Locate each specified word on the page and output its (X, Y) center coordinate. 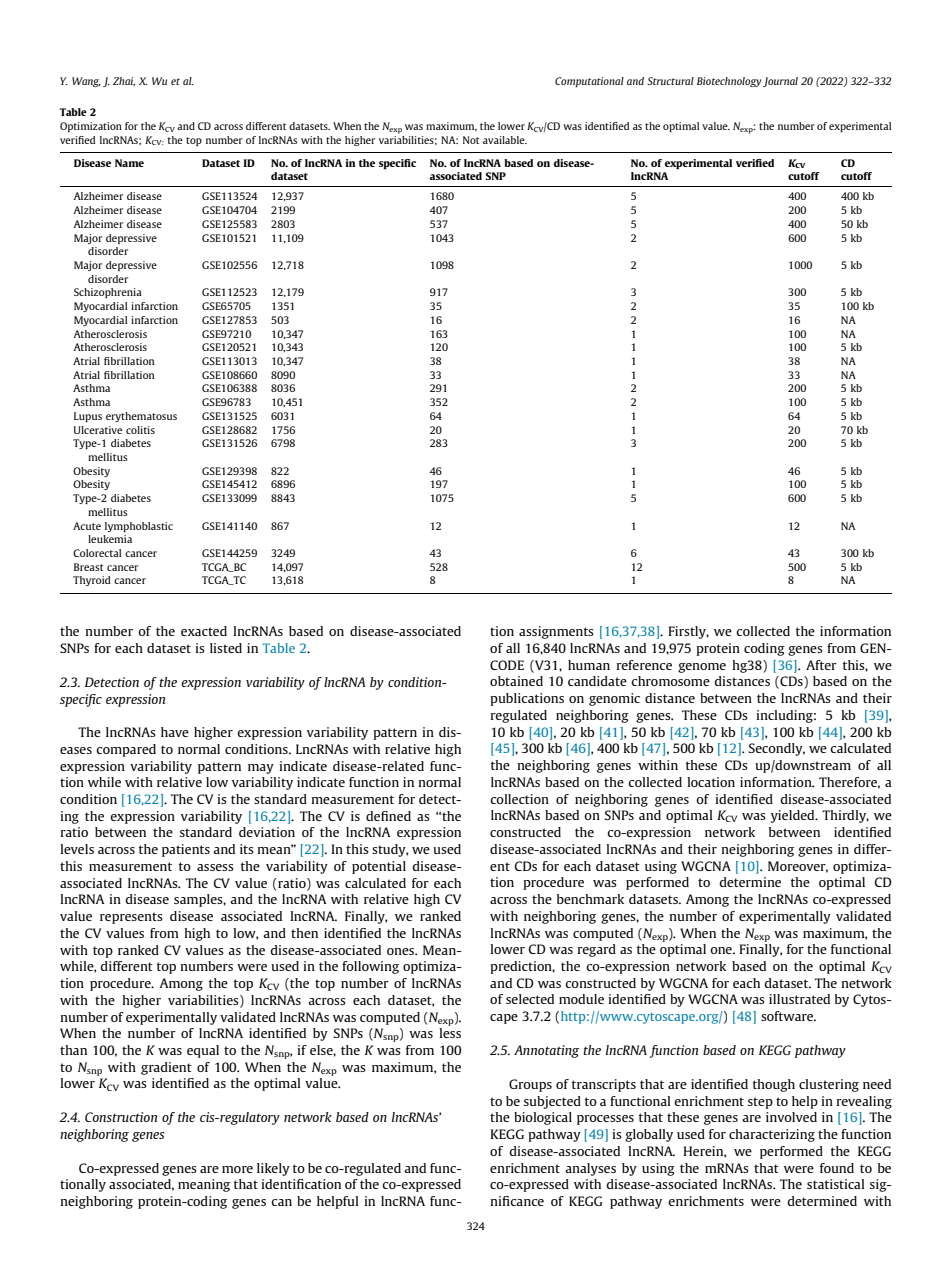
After (821, 665)
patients (186, 850)
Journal (780, 82)
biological (543, 1118)
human (589, 665)
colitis (140, 430)
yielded (794, 816)
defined (388, 816)
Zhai (124, 81)
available (505, 140)
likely (273, 1169)
